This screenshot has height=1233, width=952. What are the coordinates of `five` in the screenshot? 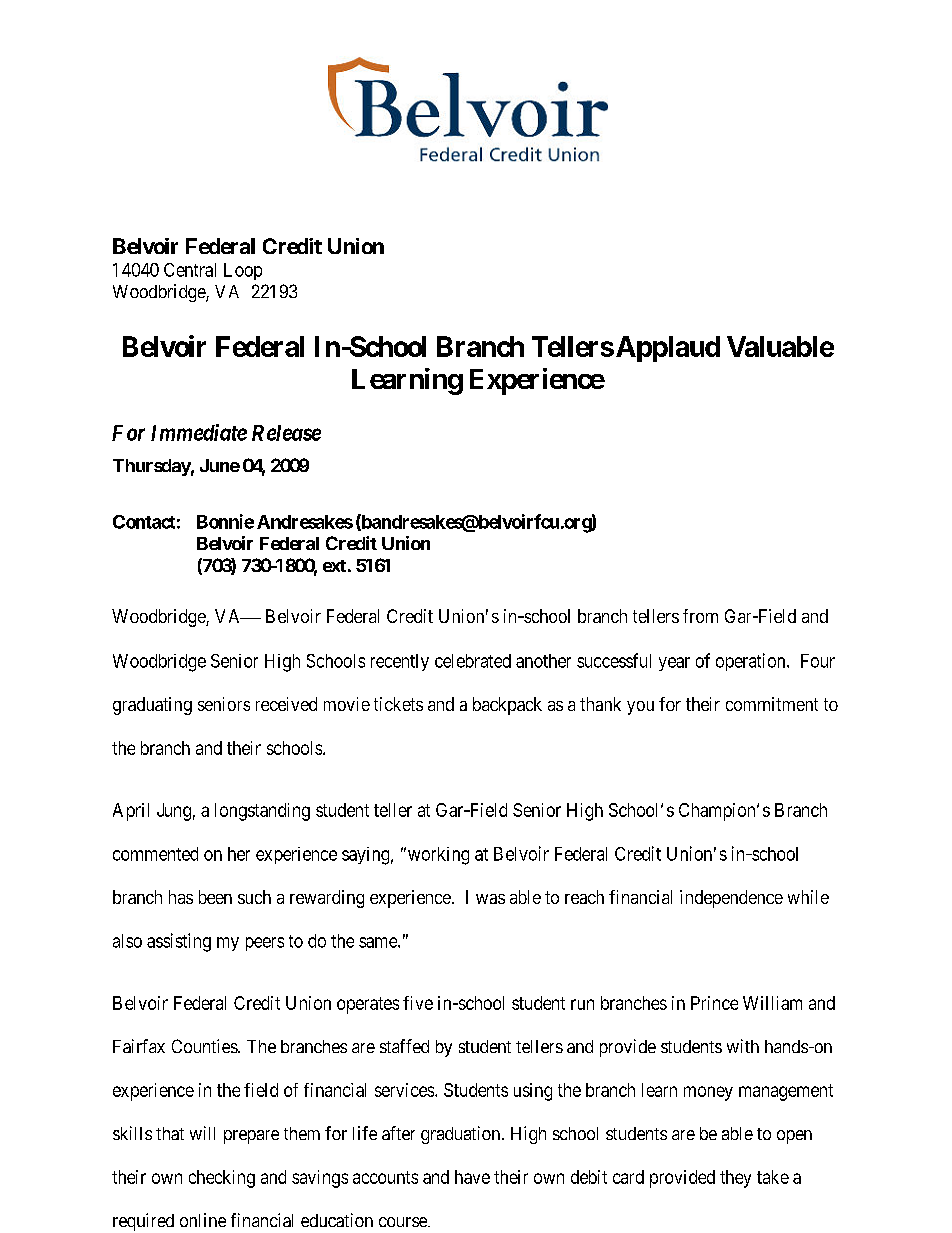 It's located at (418, 1003).
